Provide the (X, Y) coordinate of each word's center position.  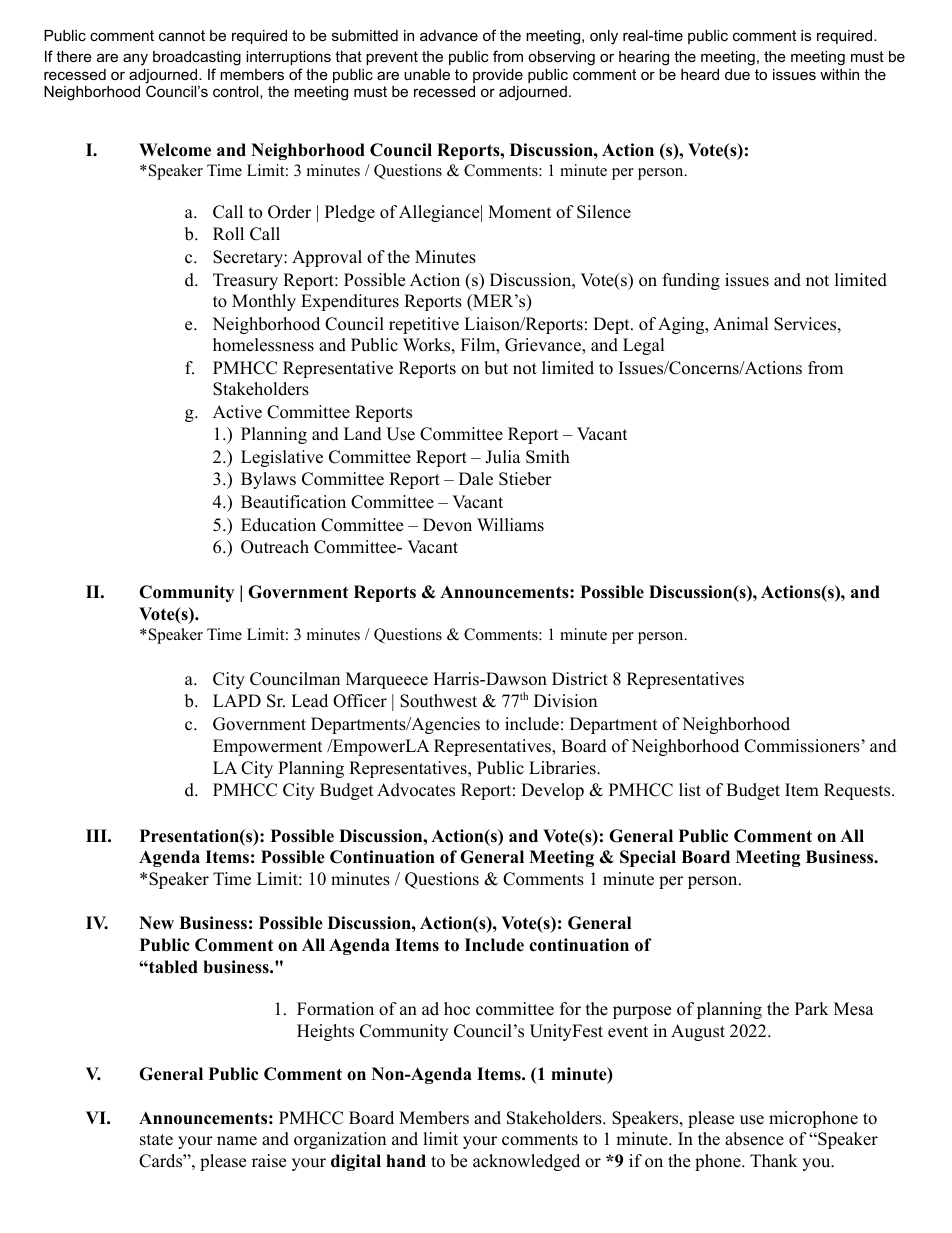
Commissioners (802, 746)
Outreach (275, 547)
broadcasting (197, 58)
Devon (447, 525)
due (737, 74)
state (156, 1140)
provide (498, 76)
